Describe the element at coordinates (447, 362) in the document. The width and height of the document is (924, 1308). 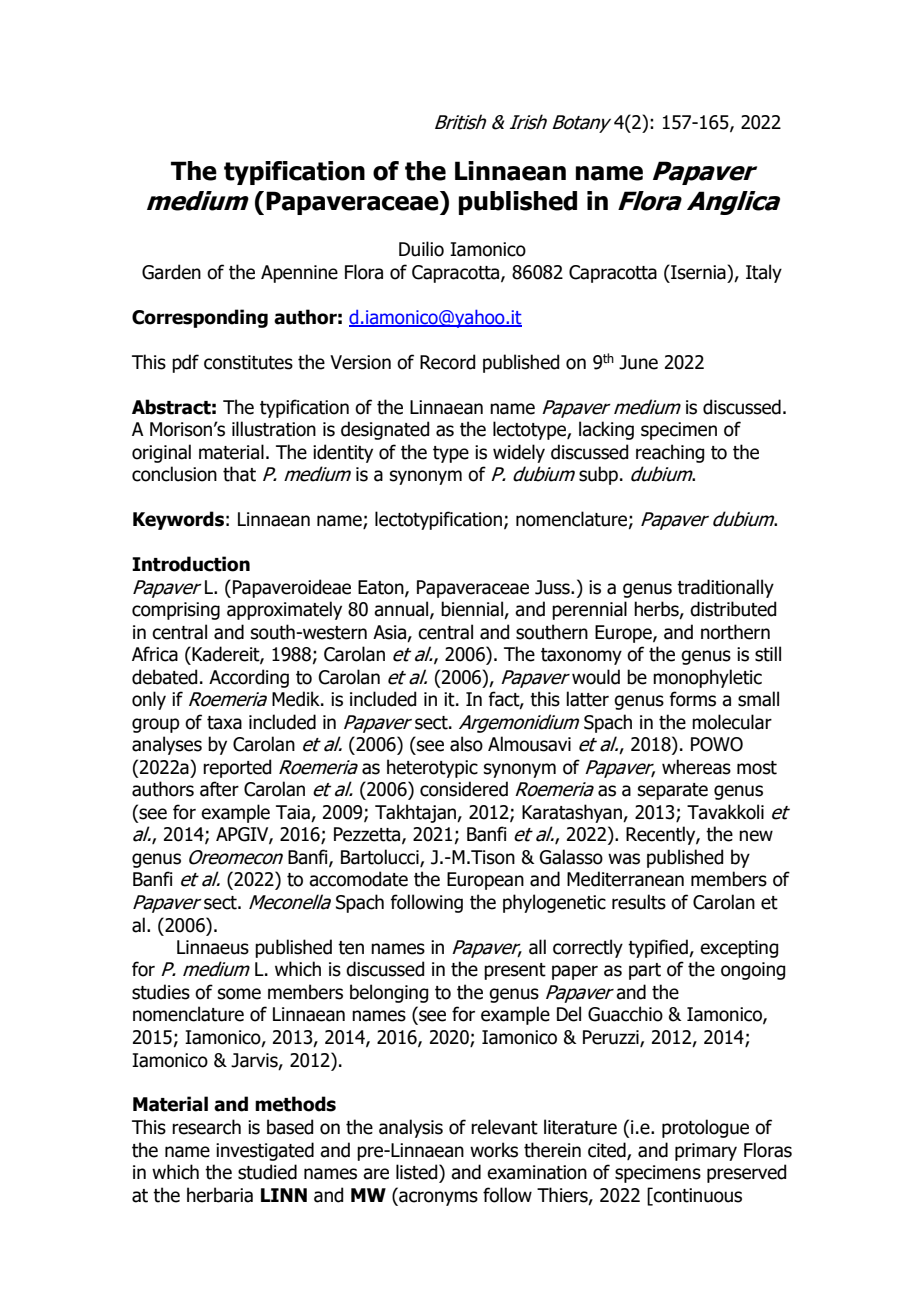
I see `Record` at that location.
